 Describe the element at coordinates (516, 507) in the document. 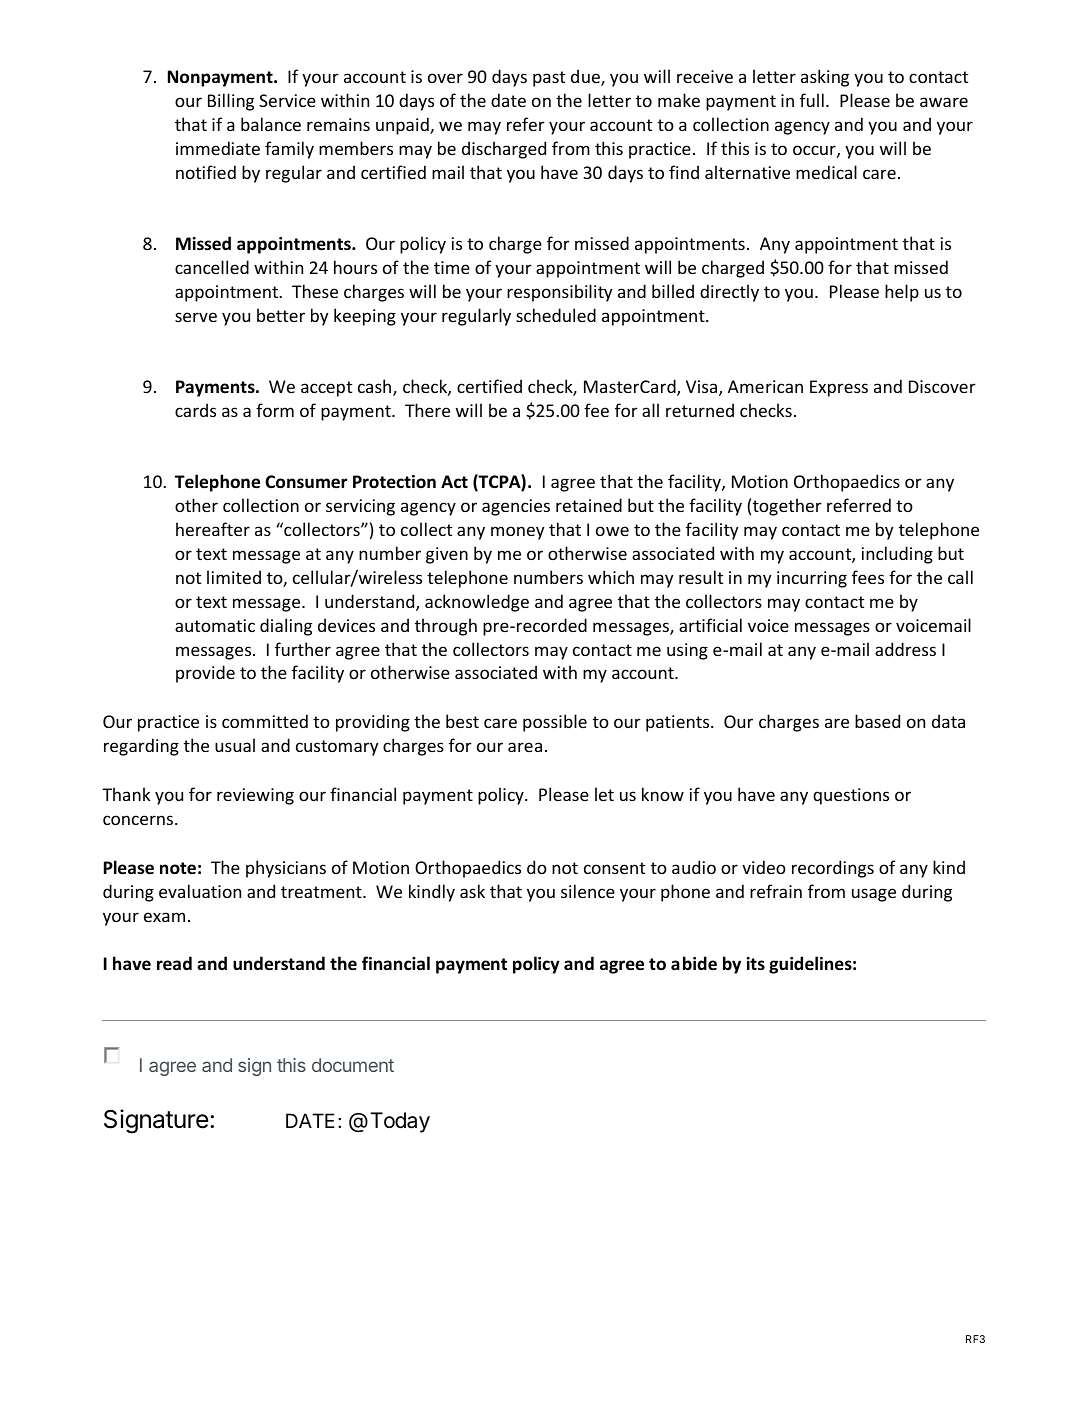

I see `agencies` at that location.
